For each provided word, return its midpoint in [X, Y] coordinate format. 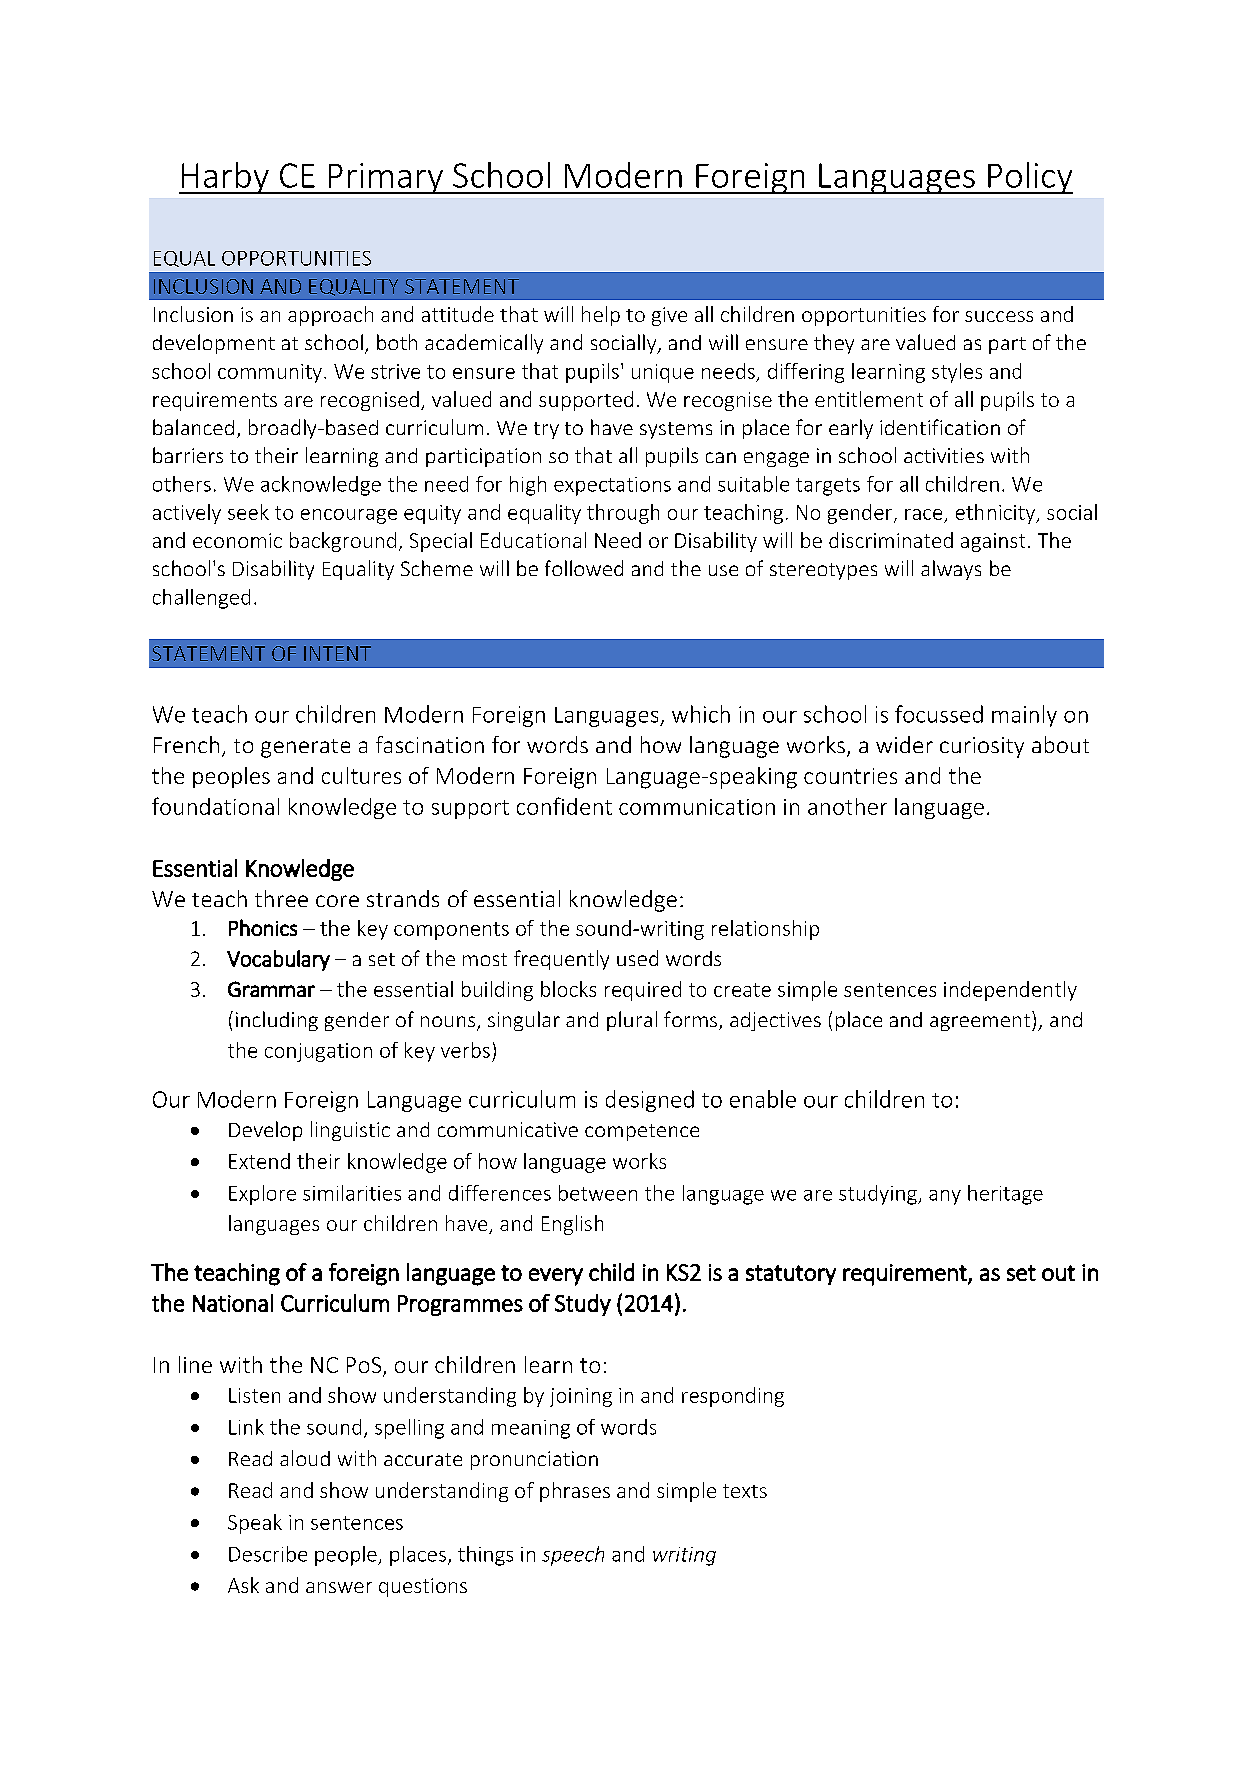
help [601, 316]
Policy [1029, 178]
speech [573, 1556]
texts [745, 1491]
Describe [268, 1554]
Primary [385, 178]
